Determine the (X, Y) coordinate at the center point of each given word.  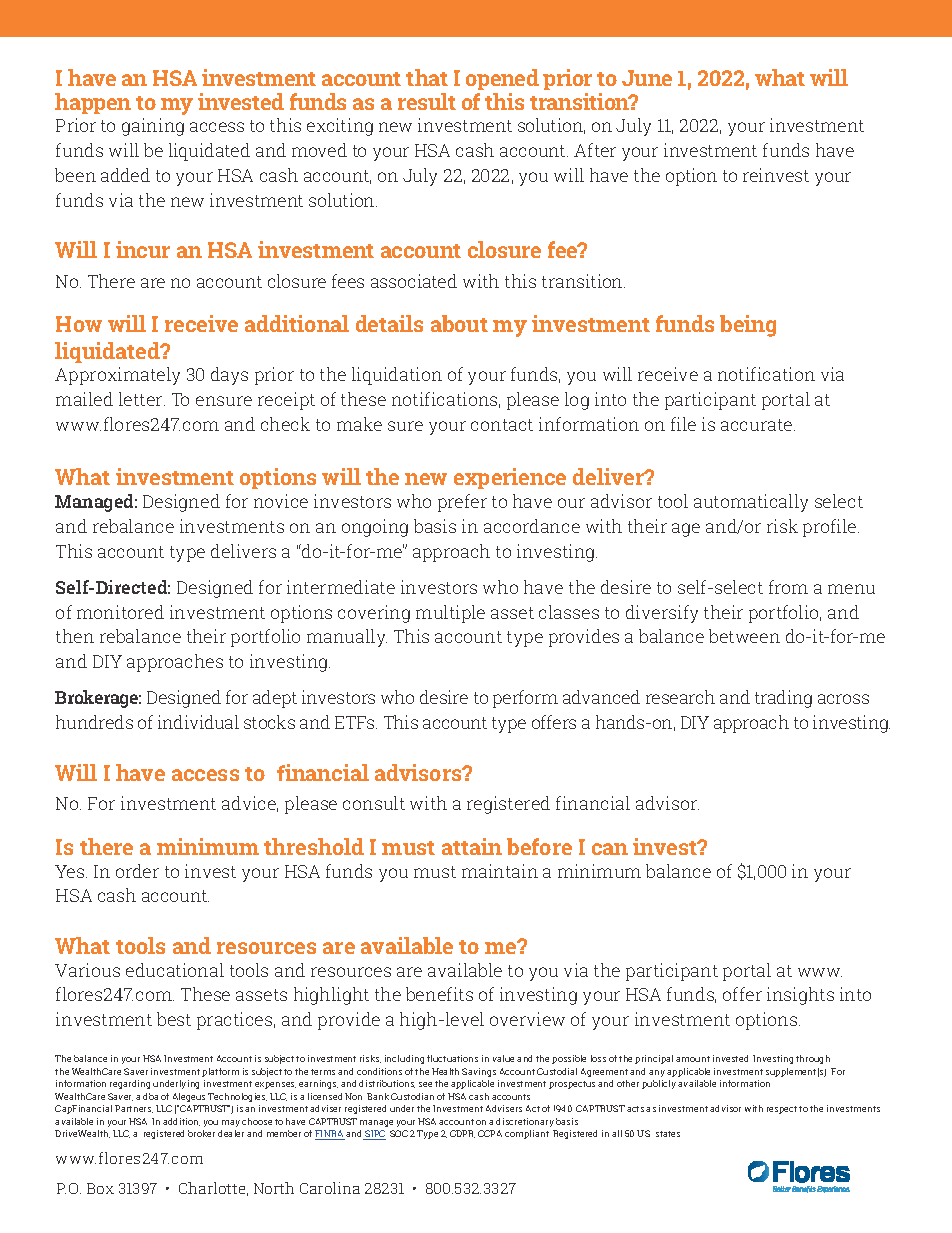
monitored (120, 612)
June (647, 78)
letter (142, 399)
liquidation (397, 376)
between (744, 636)
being (748, 326)
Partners (134, 1109)
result (427, 101)
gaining (153, 127)
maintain (500, 871)
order (137, 871)
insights (800, 996)
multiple (450, 614)
